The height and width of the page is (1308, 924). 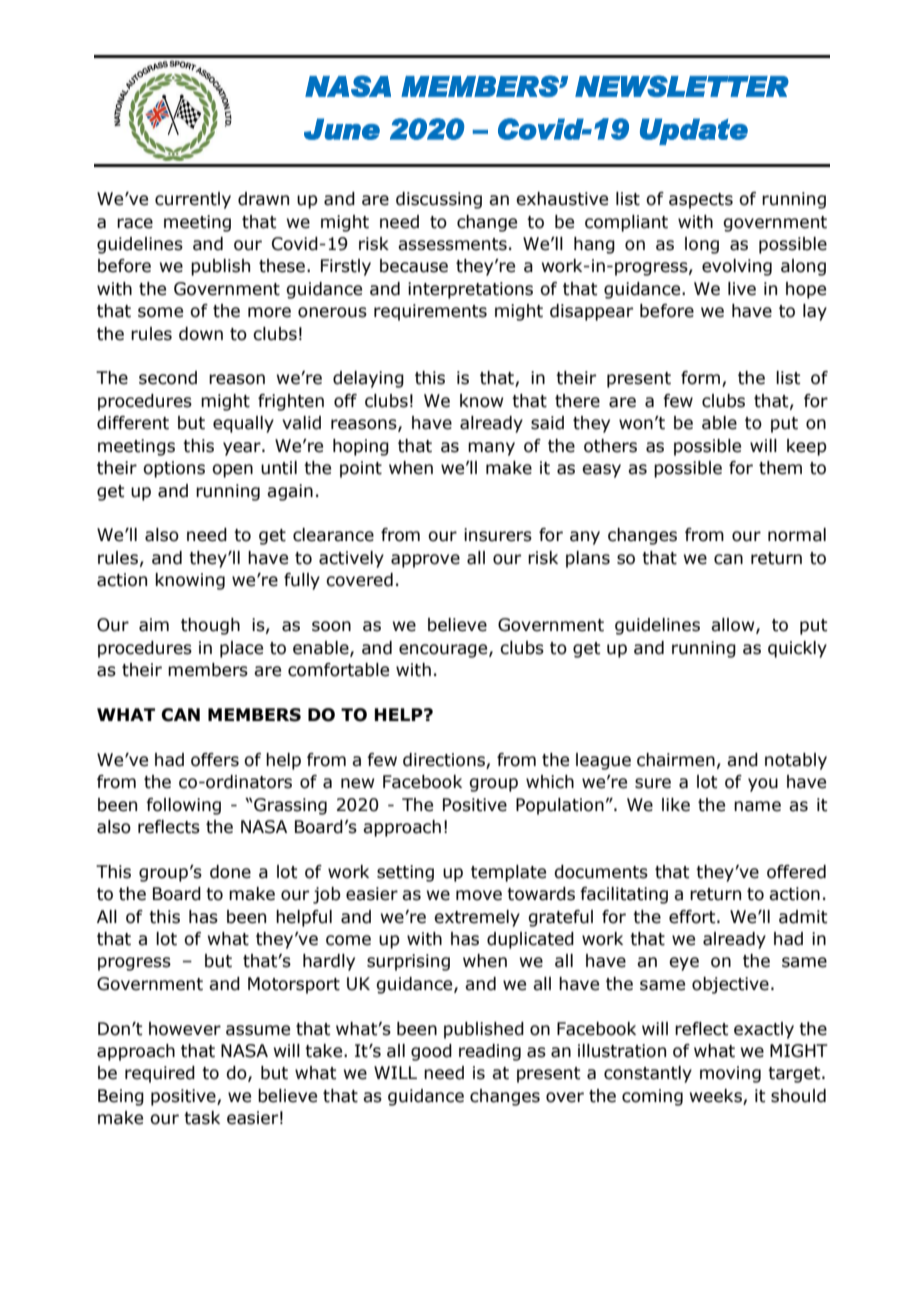 I want to click on currently, so click(x=193, y=200).
